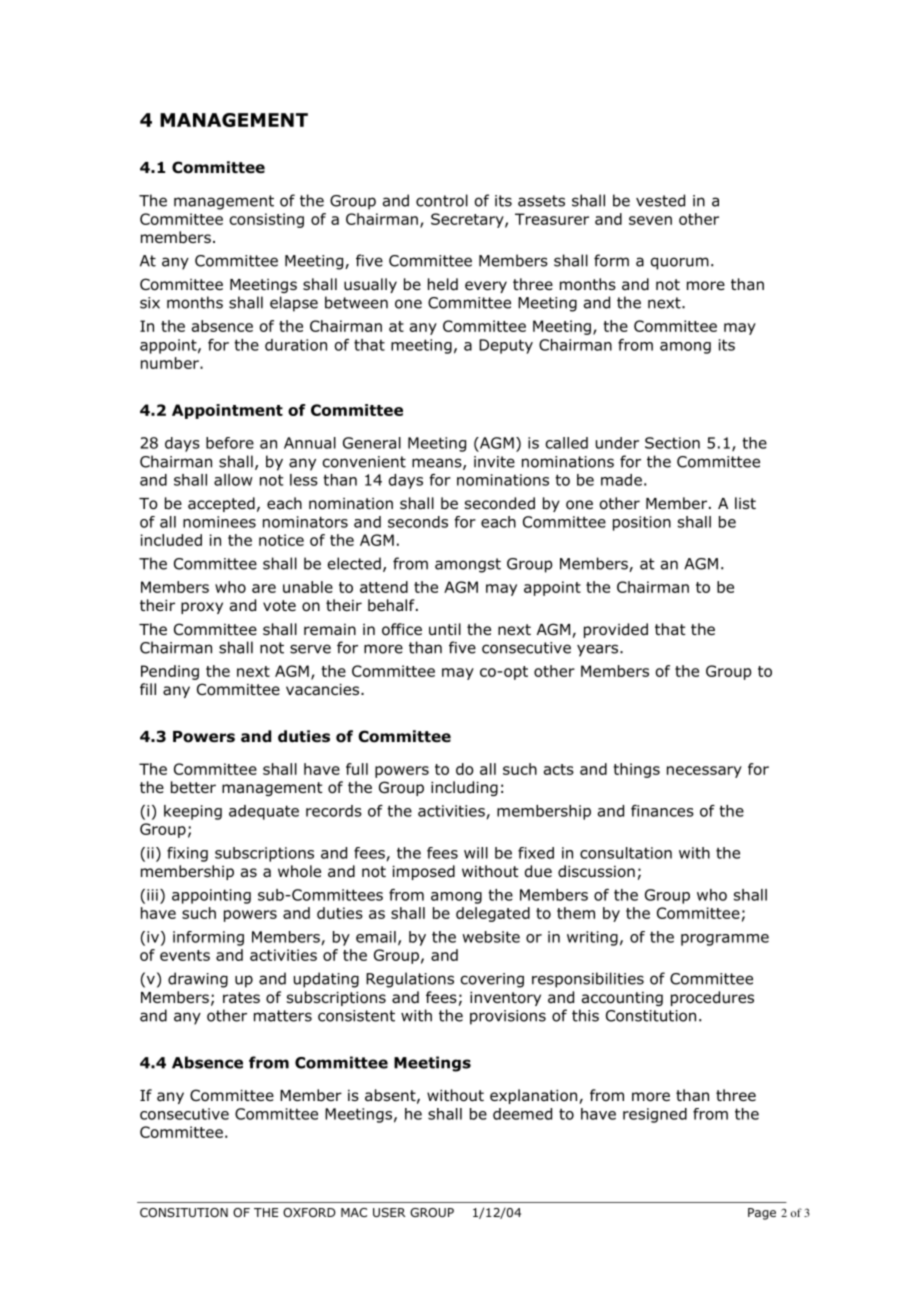  What do you see at coordinates (762, 1214) in the screenshot?
I see `Page` at bounding box center [762, 1214].
